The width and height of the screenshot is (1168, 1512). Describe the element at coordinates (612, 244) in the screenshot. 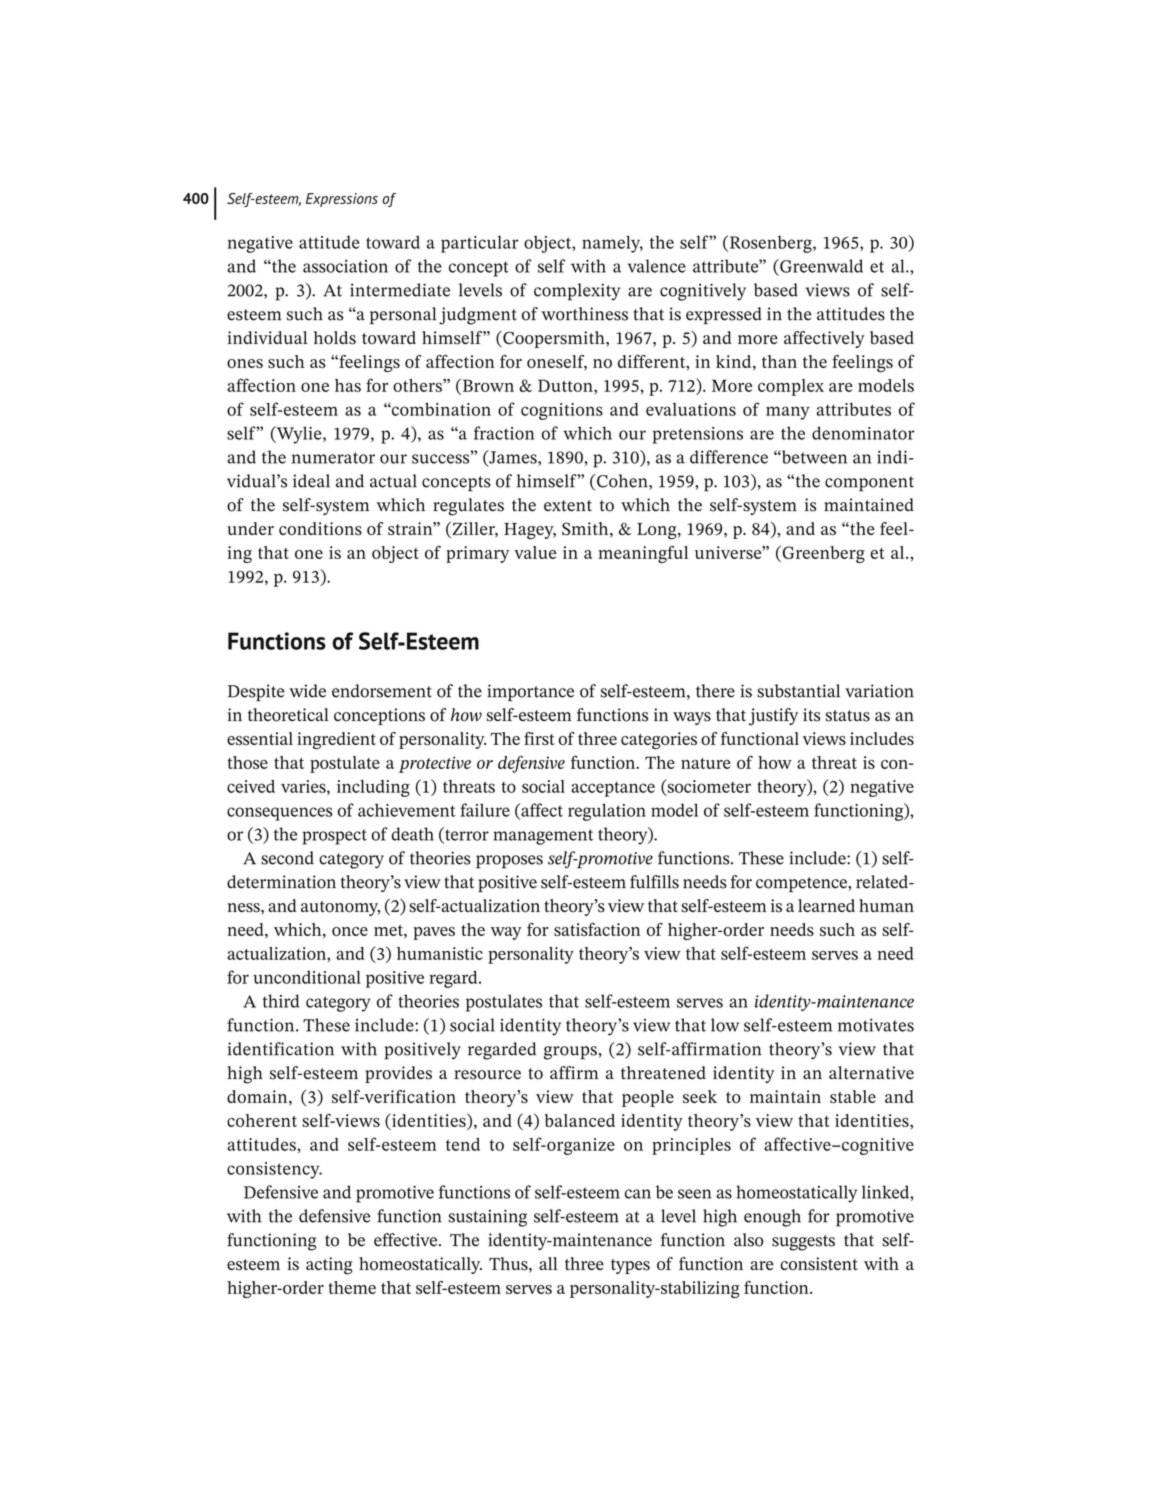

I see `namely` at that location.
